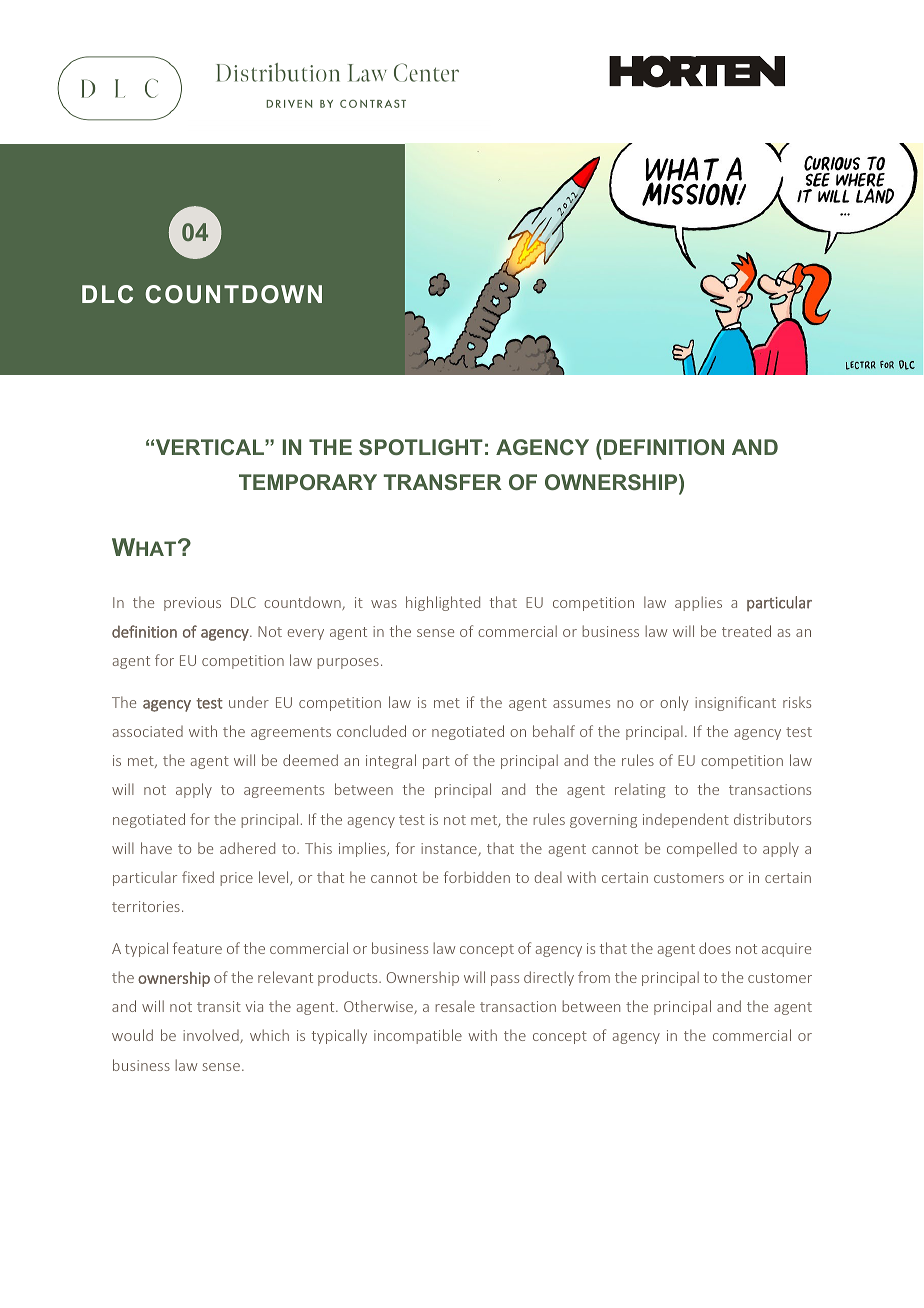 This screenshot has width=924, height=1308. What do you see at coordinates (442, 482) in the screenshot?
I see `TRANSFER` at bounding box center [442, 482].
